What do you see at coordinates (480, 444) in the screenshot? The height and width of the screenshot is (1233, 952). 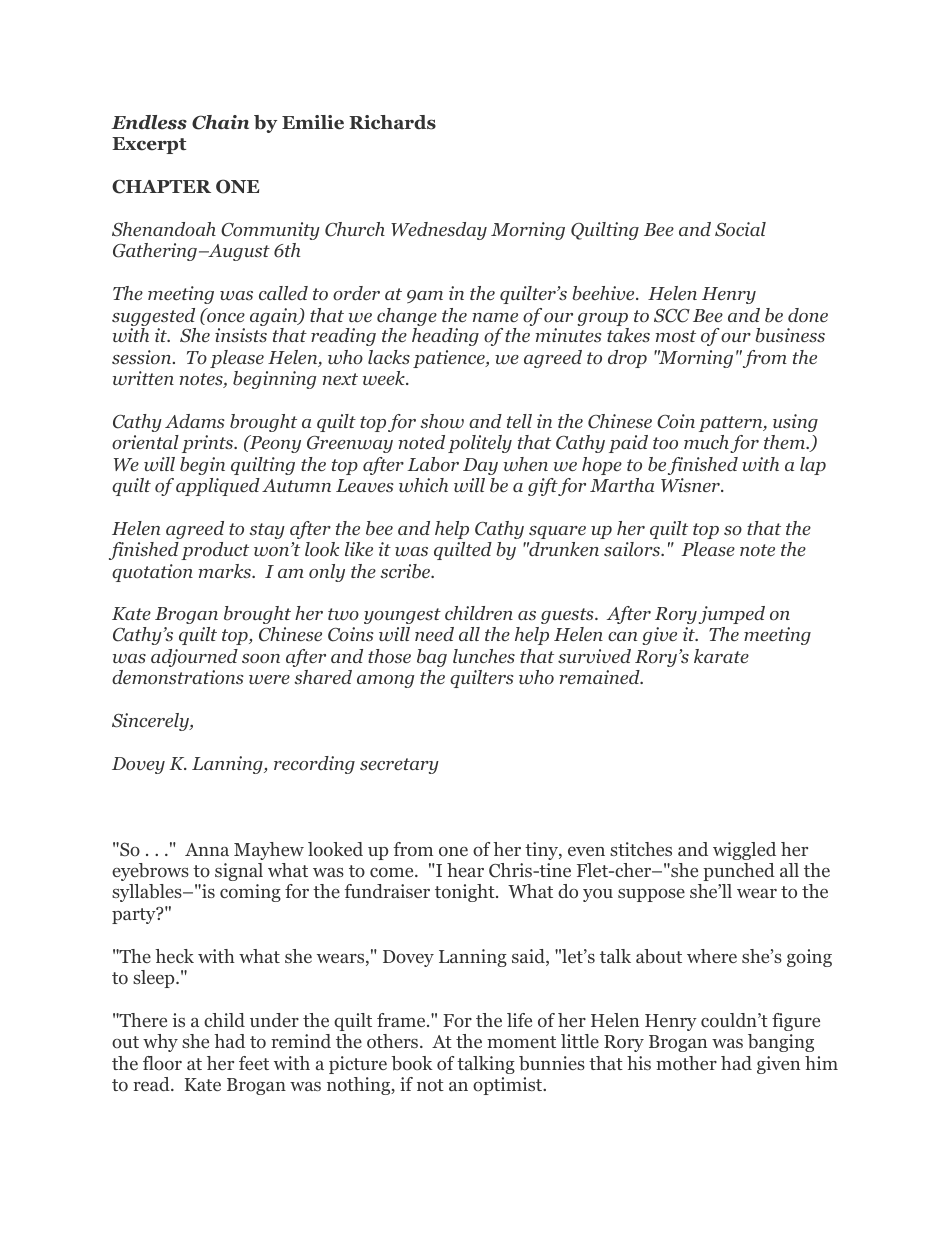 I see `politely` at bounding box center [480, 444].
